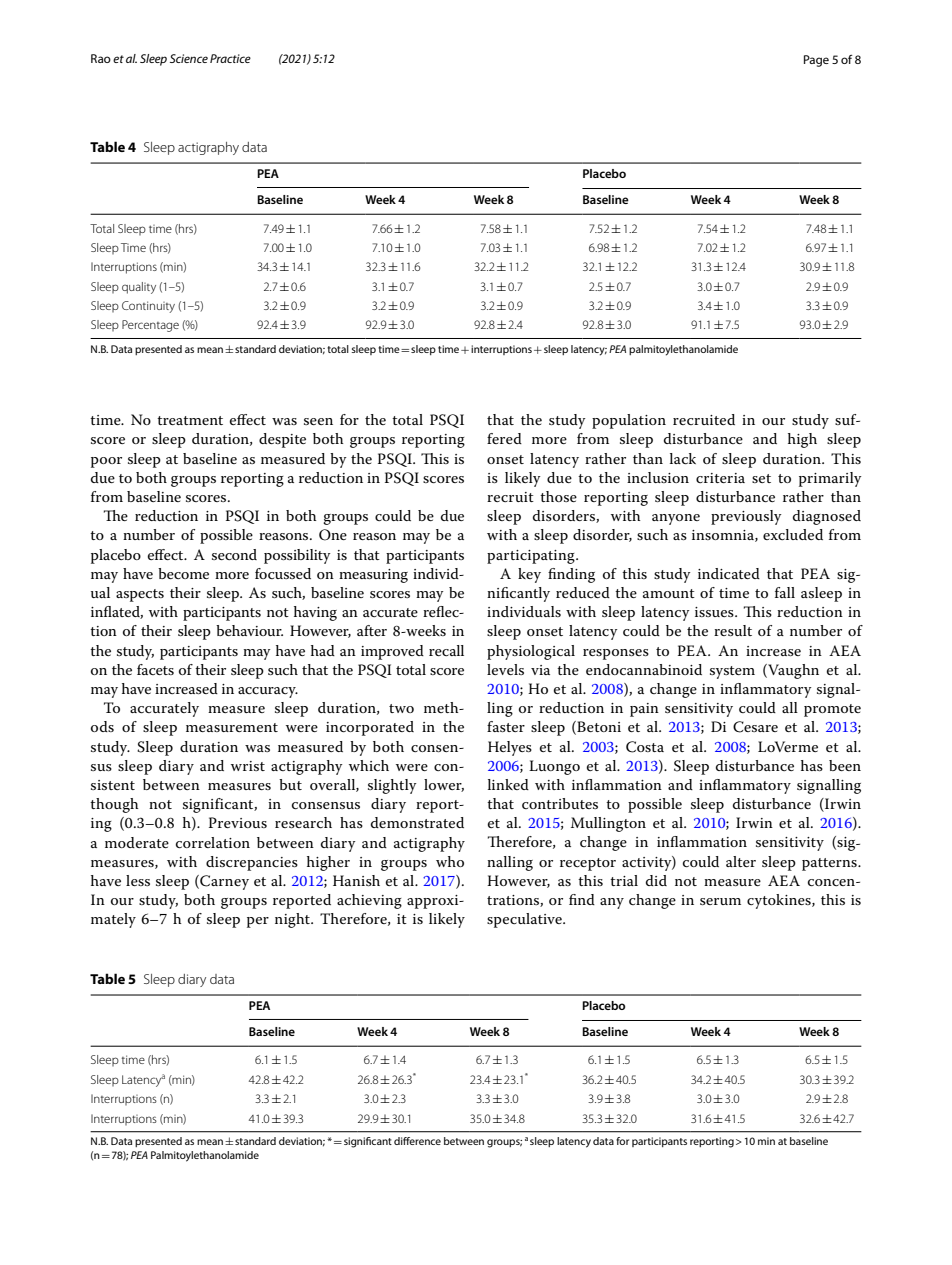 This image has height=1265, width=952. Describe the element at coordinates (189, 58) in the image. I see `Science` at that location.
